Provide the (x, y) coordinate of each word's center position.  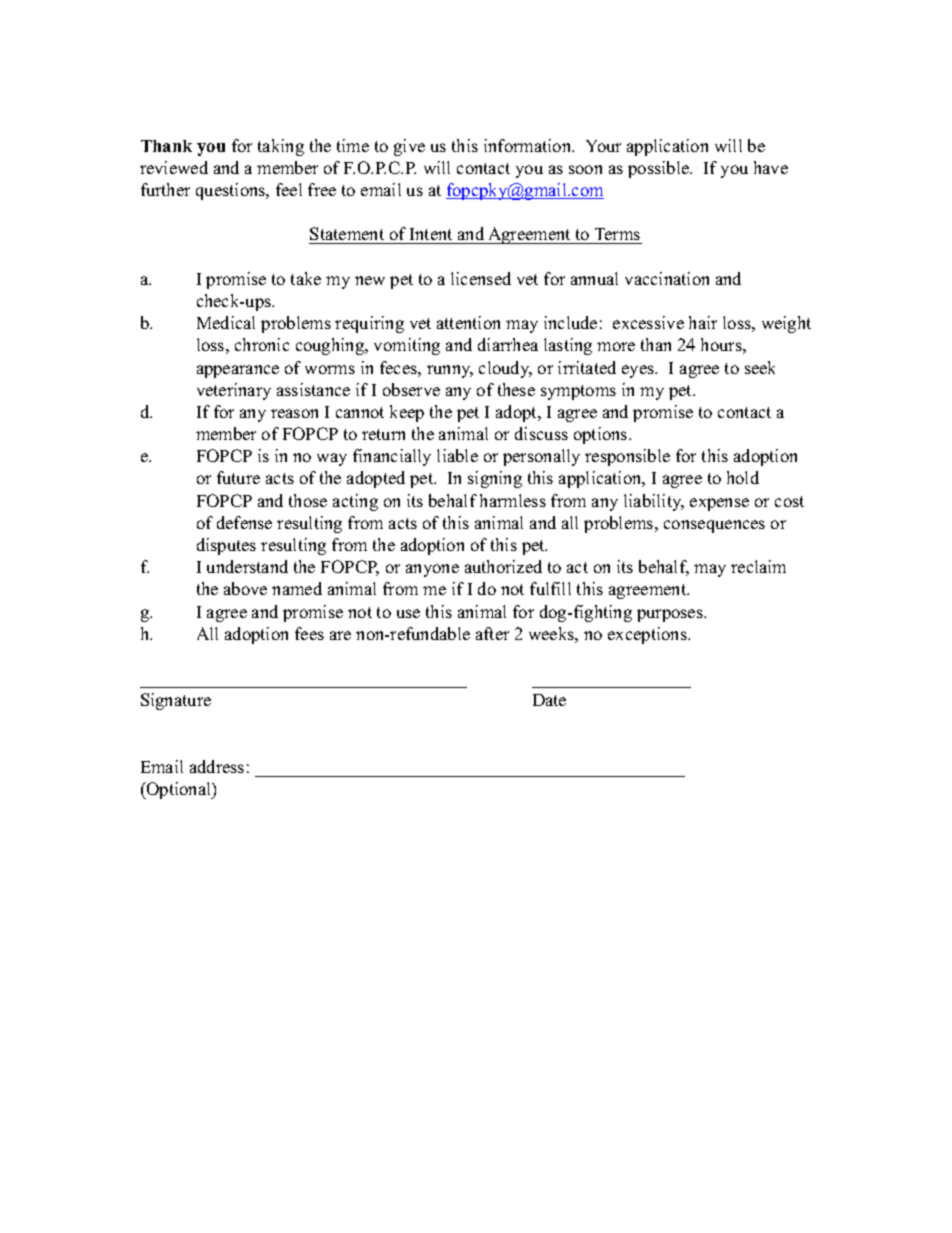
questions (232, 191)
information (528, 145)
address (217, 766)
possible (659, 169)
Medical (226, 322)
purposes (671, 615)
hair (703, 322)
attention (468, 322)
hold (743, 477)
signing (495, 479)
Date (549, 700)
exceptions (648, 635)
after (492, 633)
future (238, 477)
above (245, 588)
